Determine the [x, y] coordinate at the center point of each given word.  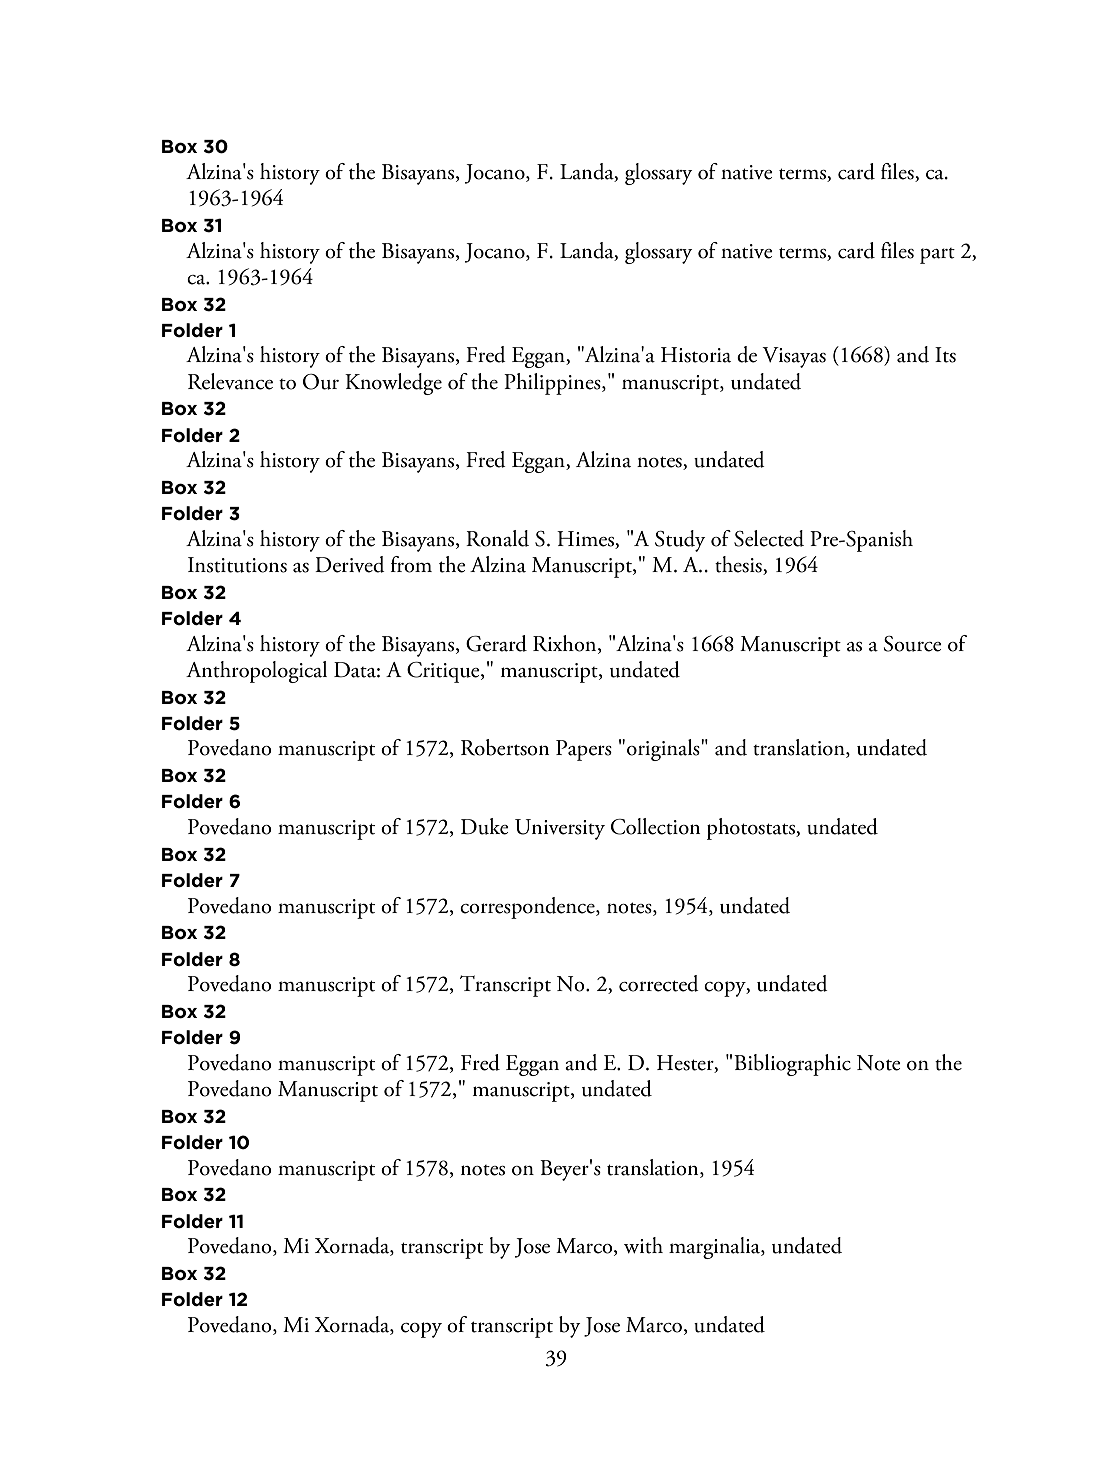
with [643, 1245]
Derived [350, 564]
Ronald [497, 538]
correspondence [528, 908]
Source [913, 644]
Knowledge [393, 384]
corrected [659, 983]
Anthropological [256, 672]
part [937, 256]
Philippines [553, 384]
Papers [584, 750]
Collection [655, 826]
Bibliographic [792, 1065]
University [560, 829]
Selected [769, 538]
